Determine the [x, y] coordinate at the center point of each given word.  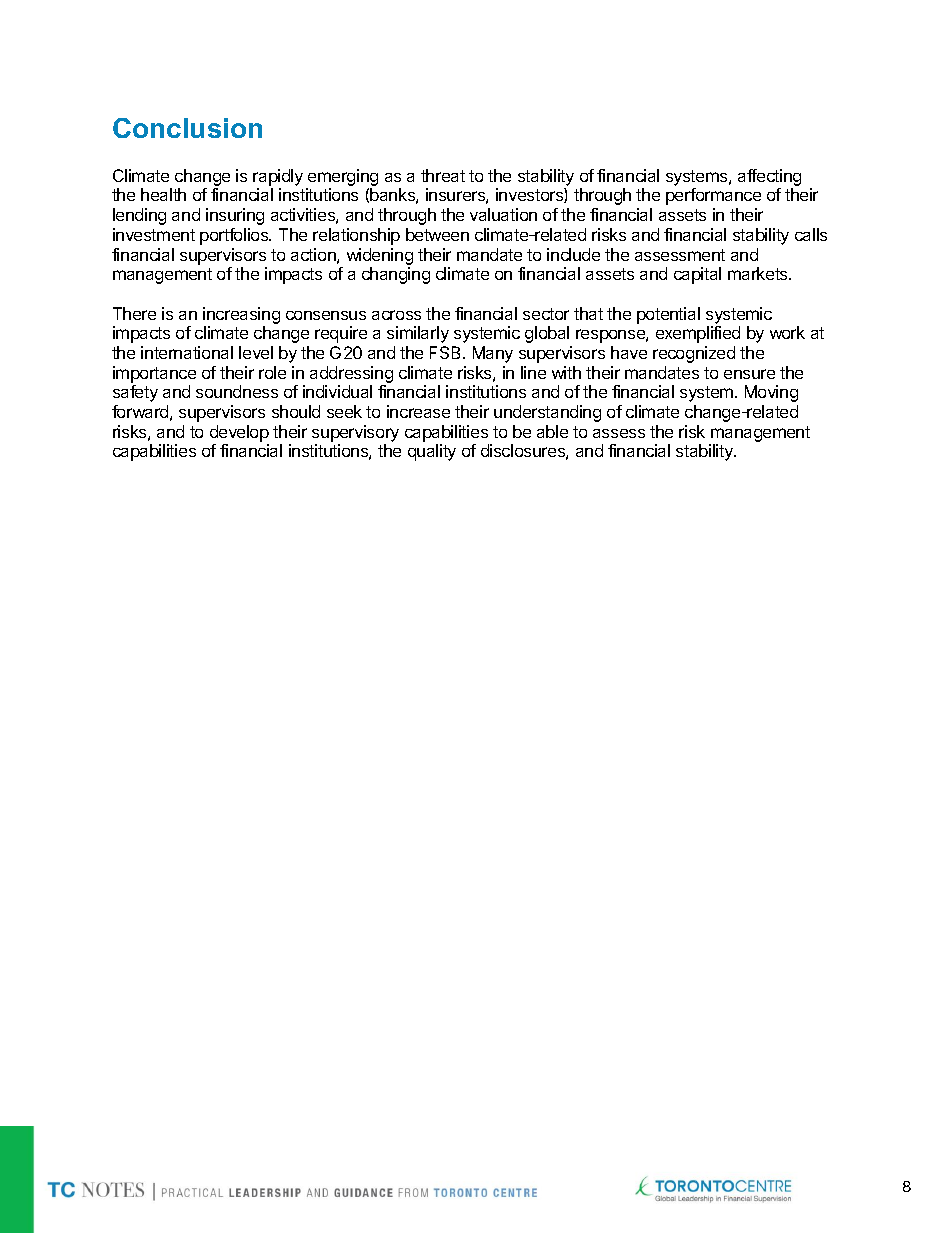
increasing [241, 315]
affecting [769, 177]
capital [697, 275]
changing [396, 275]
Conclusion [187, 128]
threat [443, 175]
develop [239, 433]
